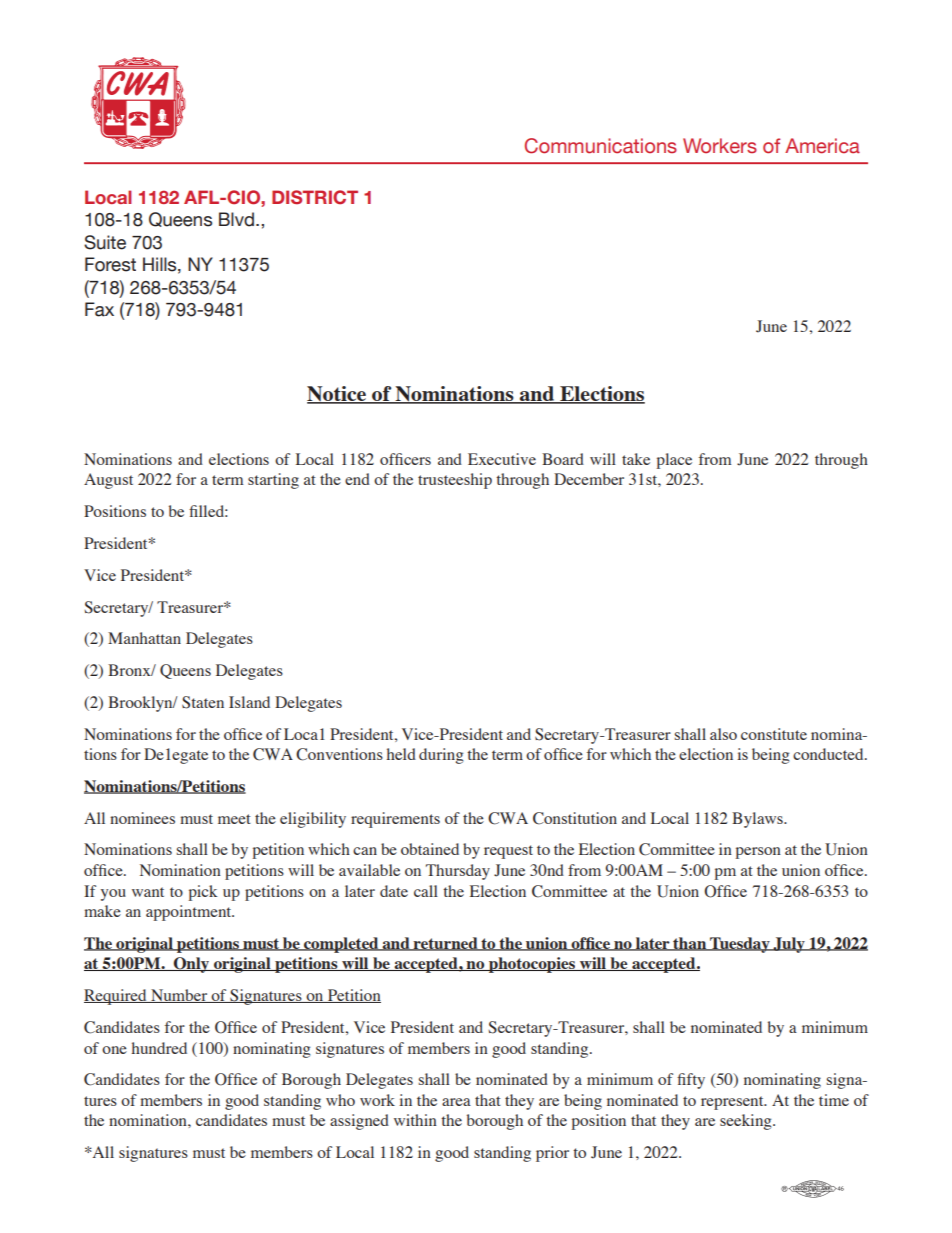 Image resolution: width=952 pixels, height=1233 pixels. What do you see at coordinates (159, 1048) in the document?
I see `hundred` at bounding box center [159, 1048].
